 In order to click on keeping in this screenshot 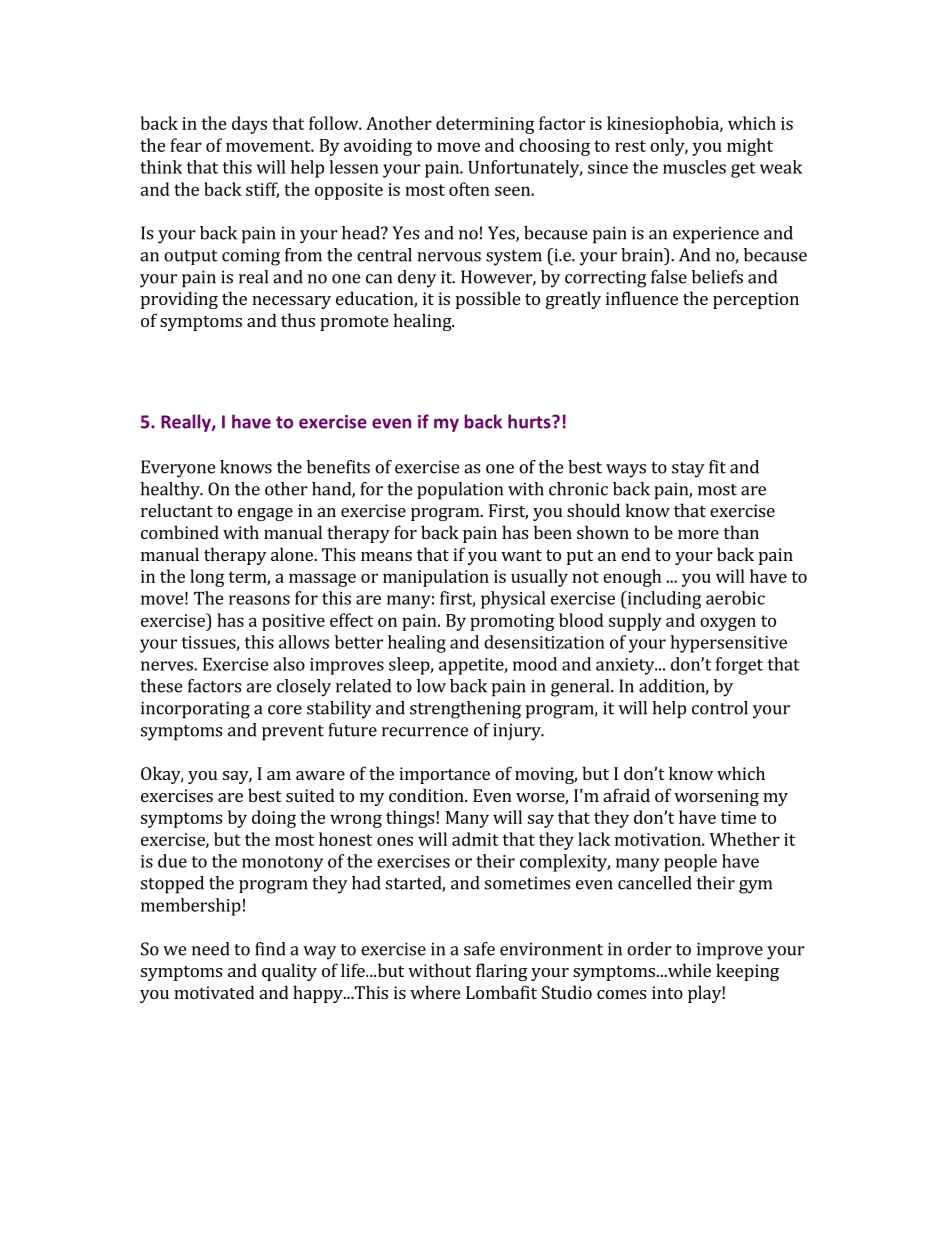, I will do `click(747, 972)`.
